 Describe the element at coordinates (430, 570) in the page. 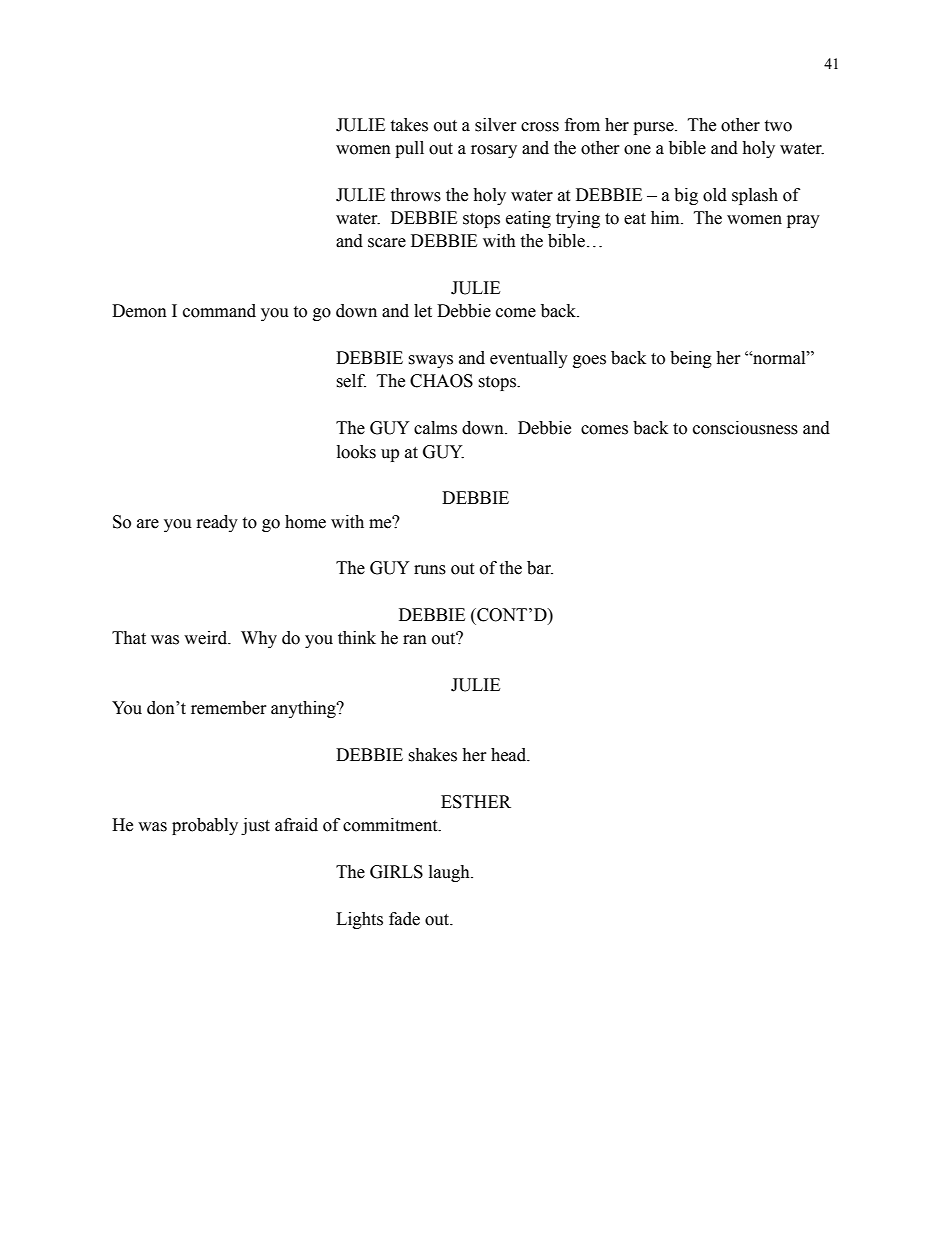

I see `runs` at that location.
